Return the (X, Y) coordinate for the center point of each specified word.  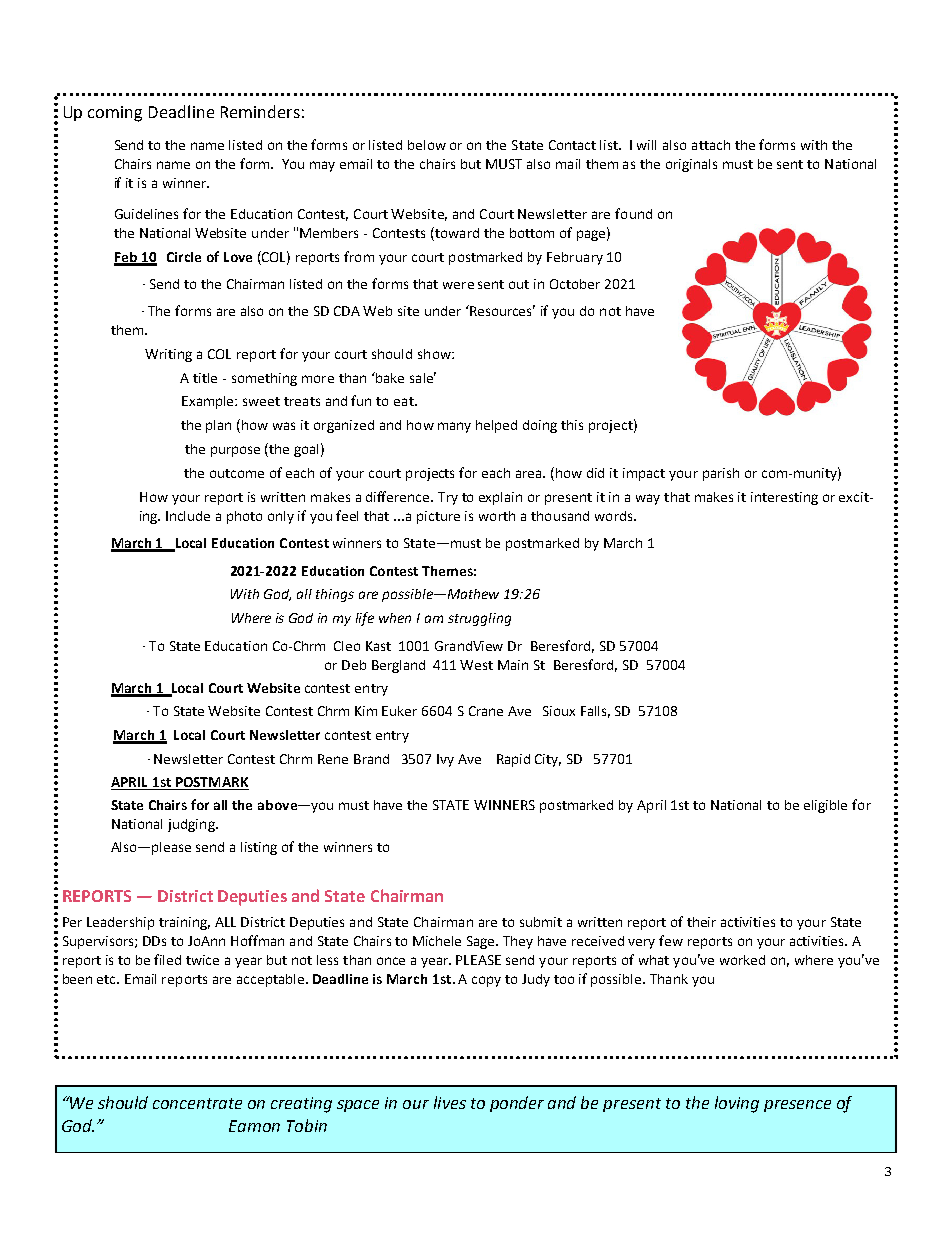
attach (711, 145)
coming (115, 114)
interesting (784, 498)
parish (721, 474)
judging (192, 825)
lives (450, 1102)
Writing (168, 355)
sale (423, 377)
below (427, 145)
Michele (437, 941)
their (701, 922)
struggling (479, 619)
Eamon (254, 1126)
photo (244, 517)
